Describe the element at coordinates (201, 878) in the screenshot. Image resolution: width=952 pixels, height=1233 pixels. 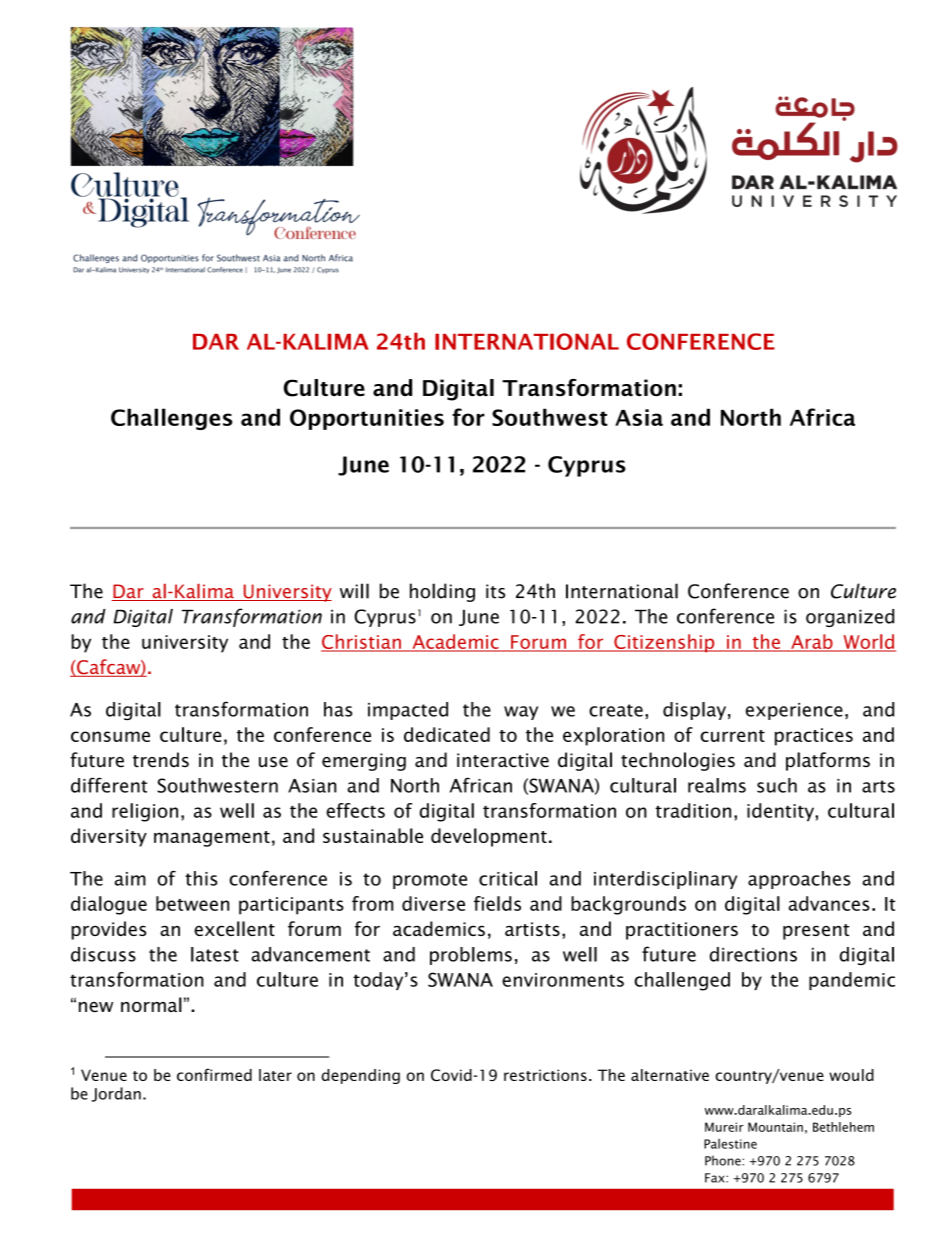
I see `this` at that location.
